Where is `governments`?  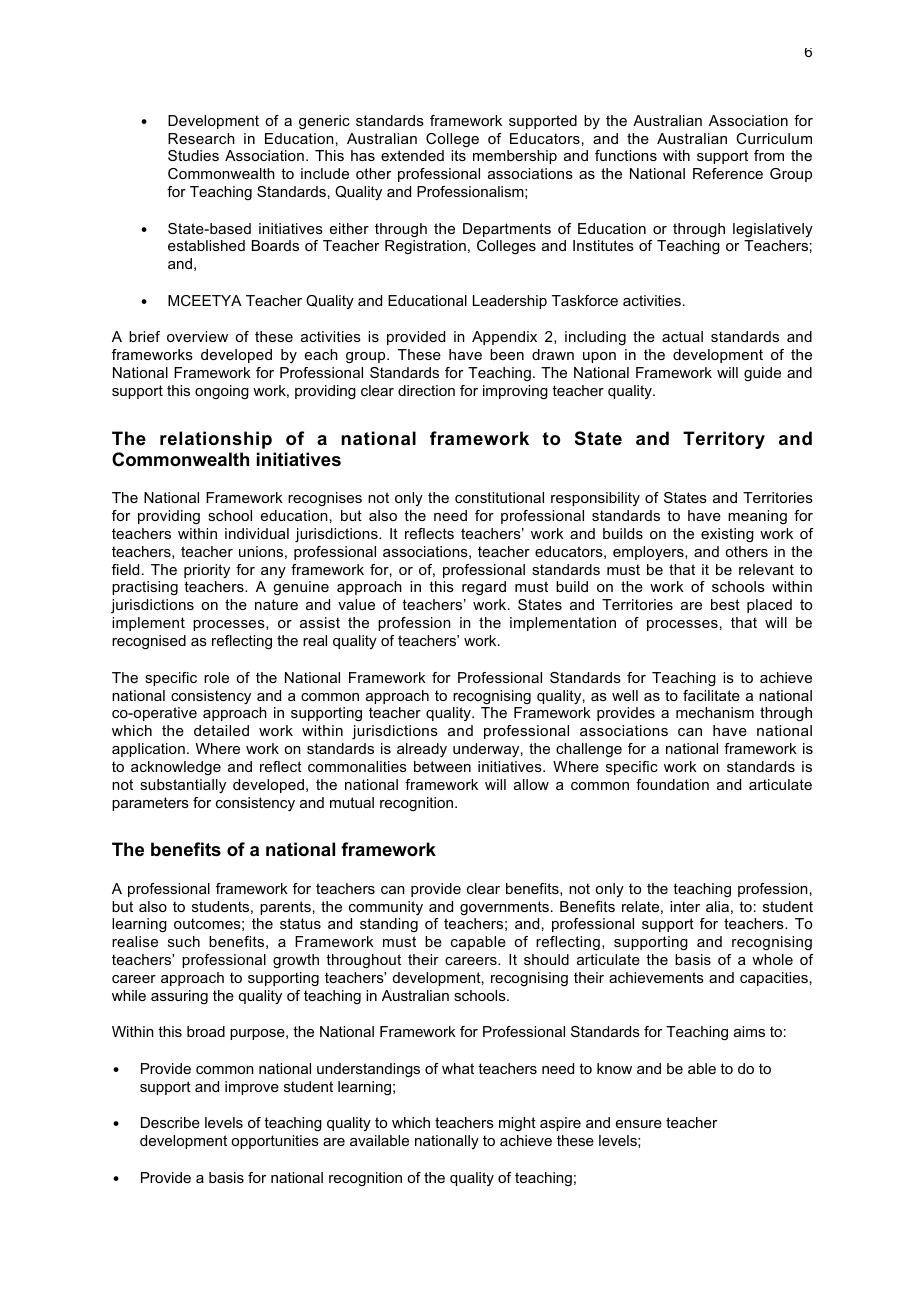
governments is located at coordinates (504, 908).
